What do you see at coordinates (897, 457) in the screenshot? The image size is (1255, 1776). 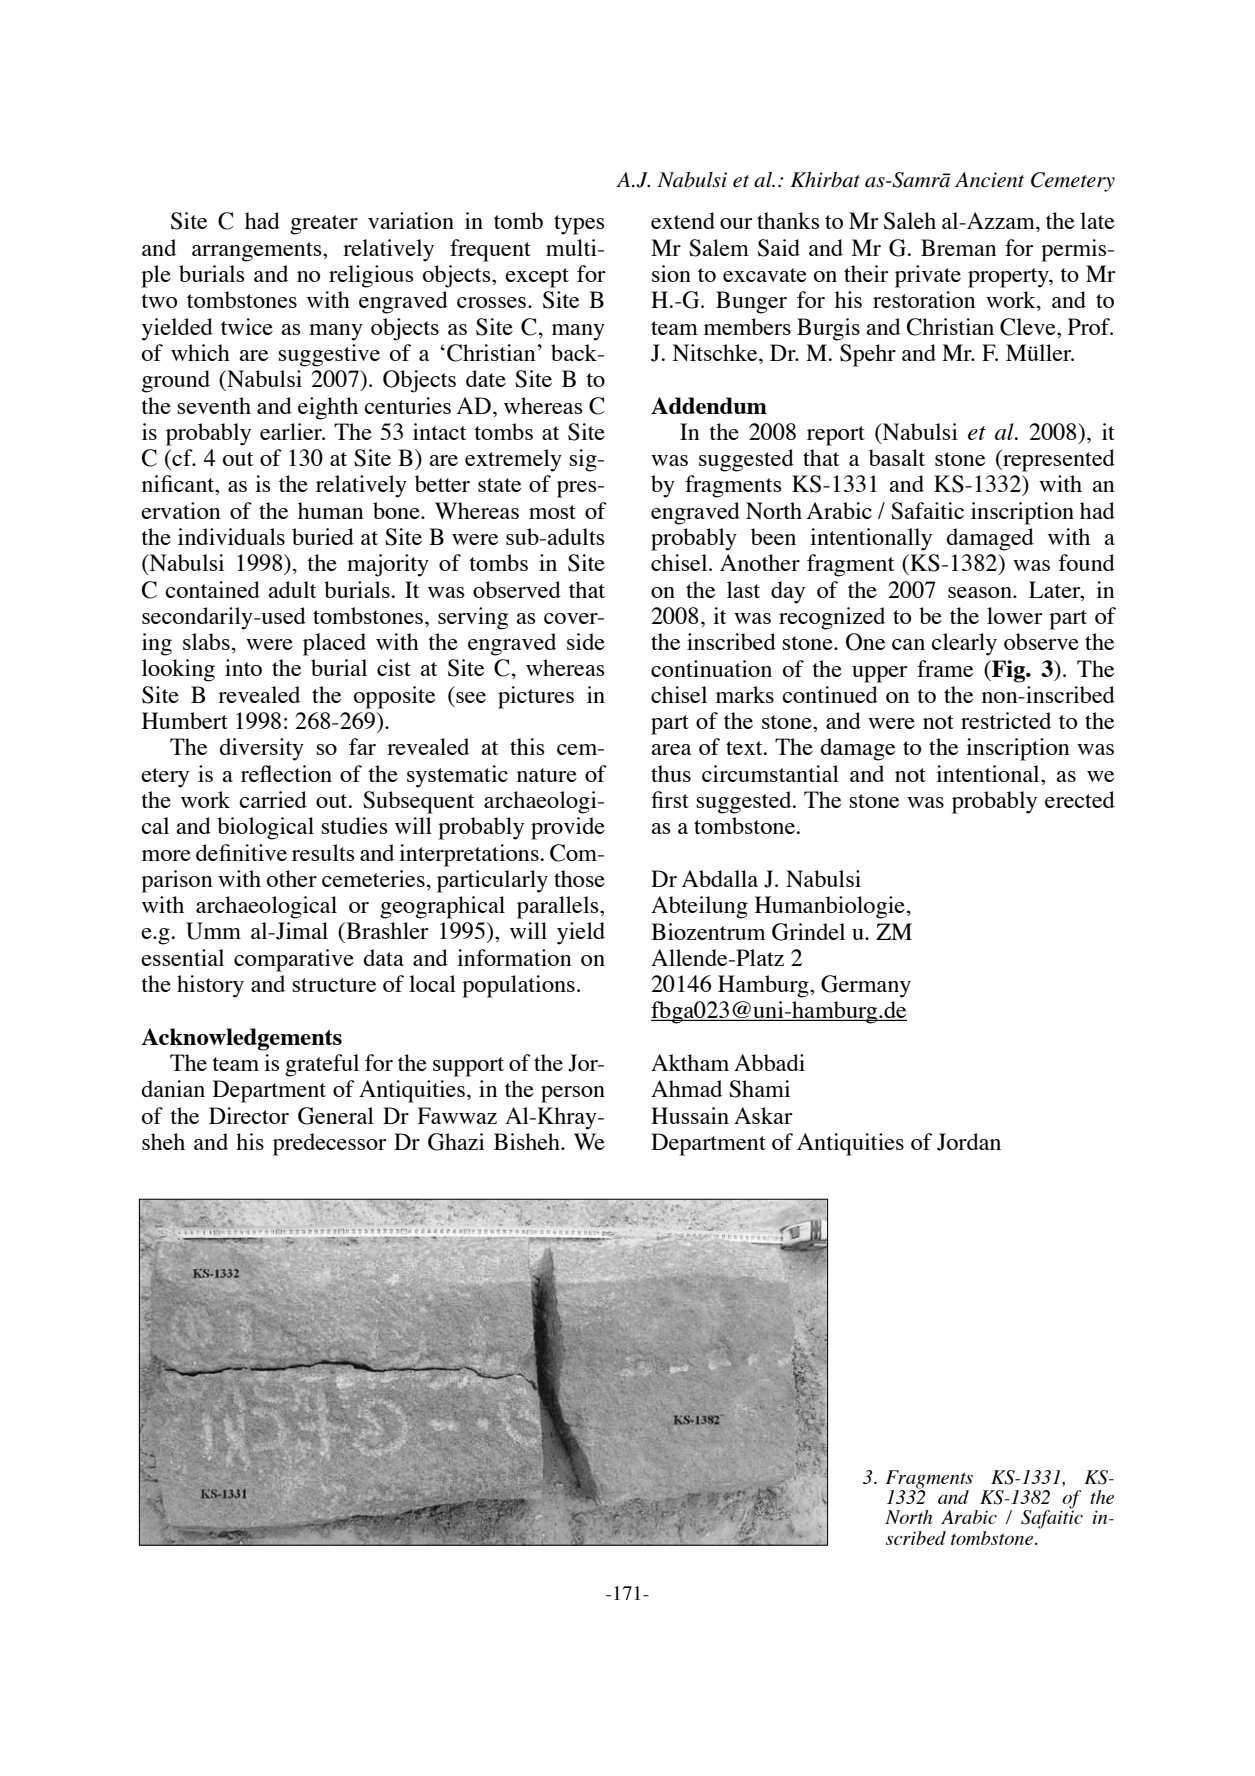 I see `basalt` at bounding box center [897, 457].
